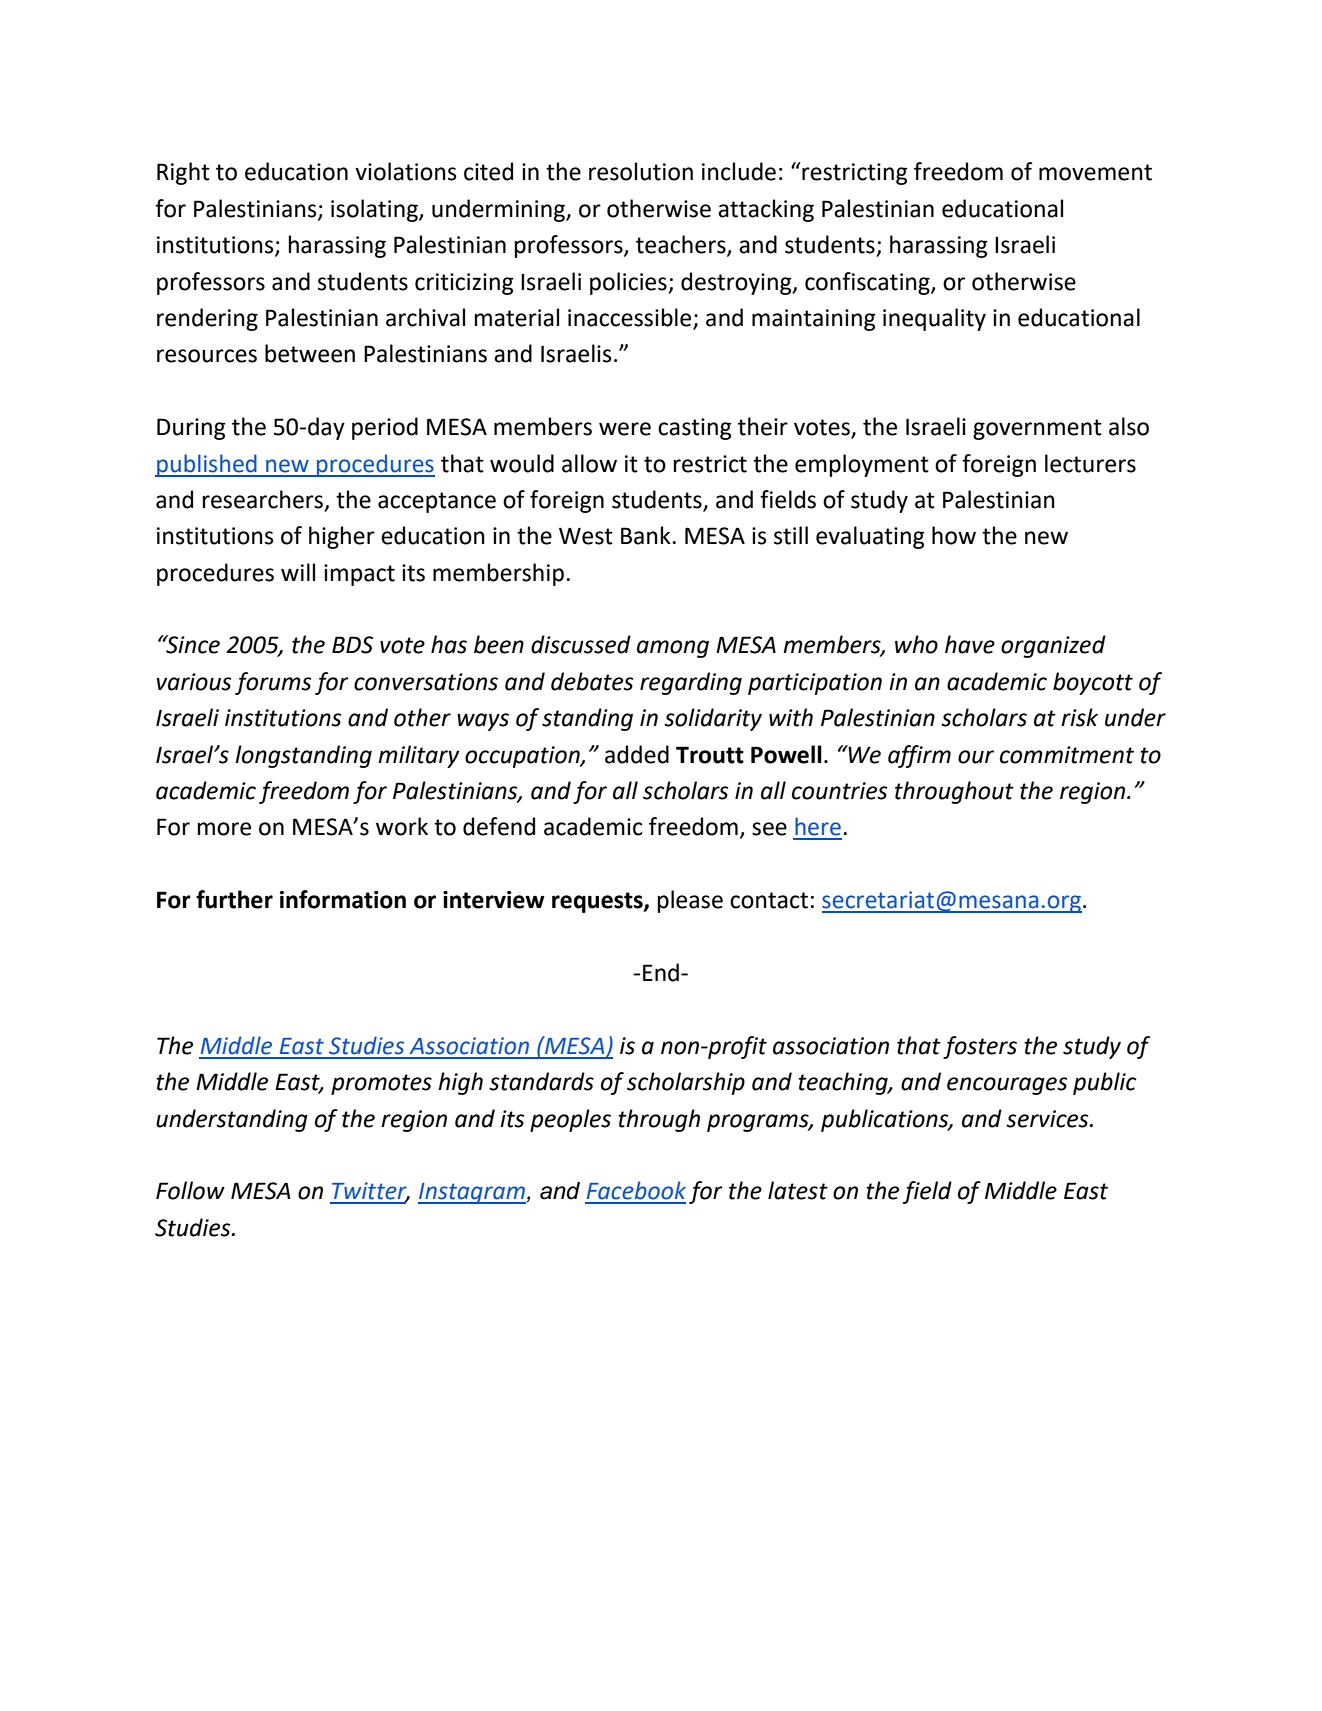  I want to click on forums, so click(273, 683).
